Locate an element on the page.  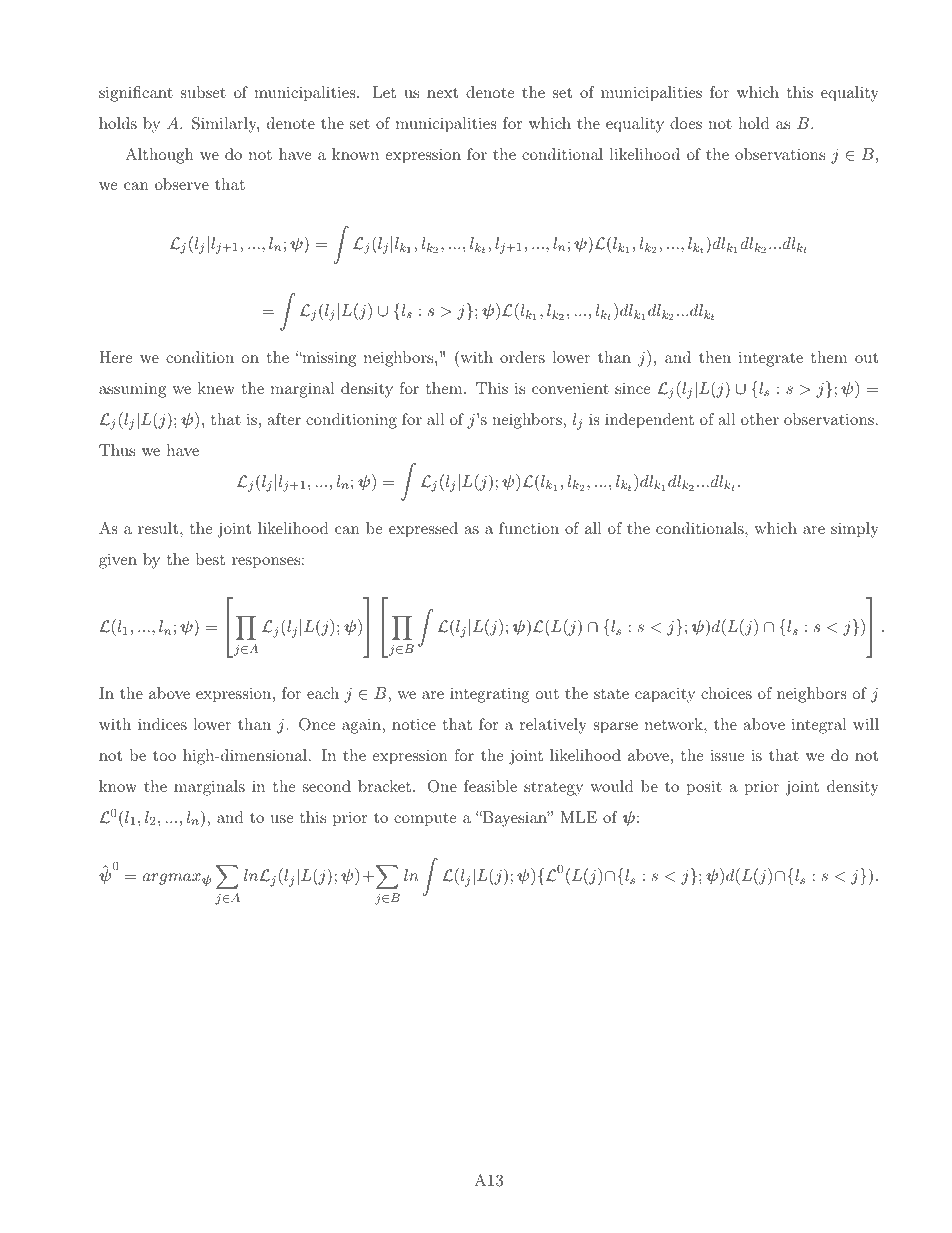
next is located at coordinates (442, 93).
